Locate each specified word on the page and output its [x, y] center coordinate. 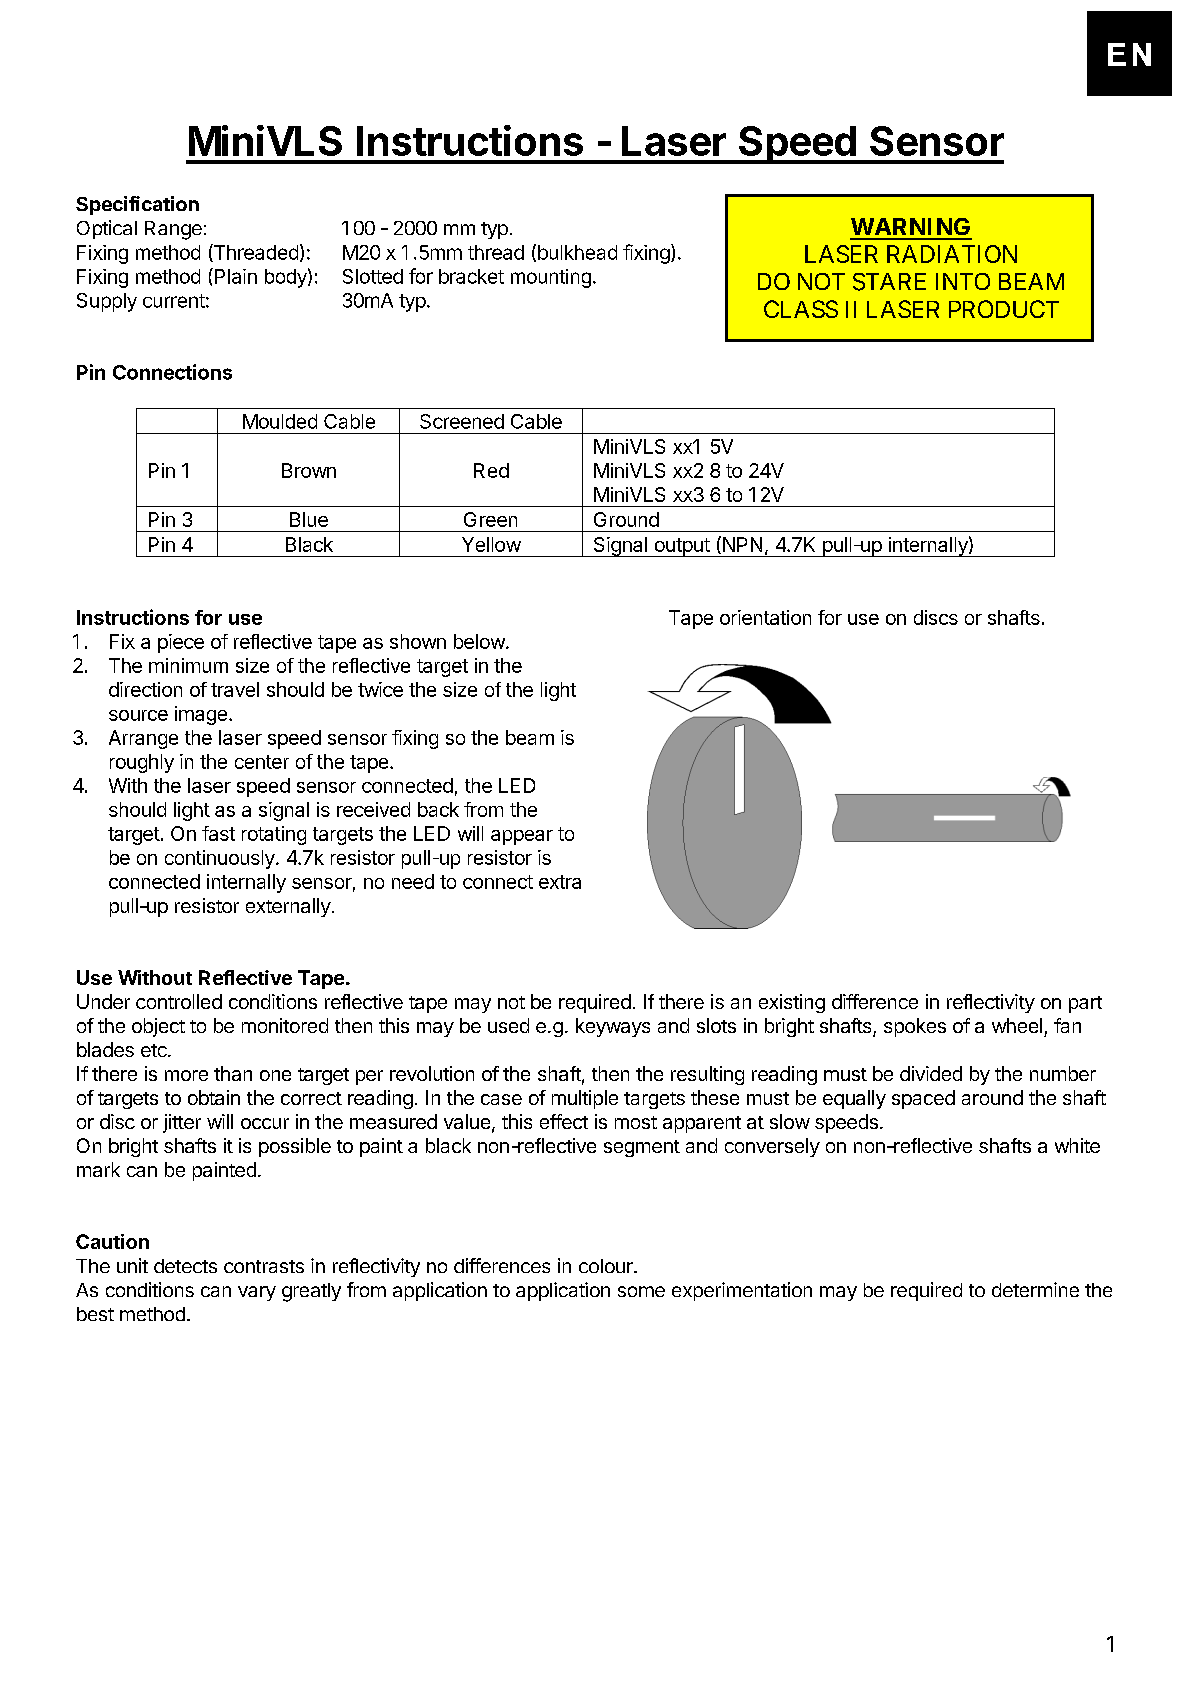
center [262, 762]
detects [185, 1266]
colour [607, 1266]
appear [522, 837]
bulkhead [577, 252]
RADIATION [952, 254]
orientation [765, 617]
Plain [234, 276]
